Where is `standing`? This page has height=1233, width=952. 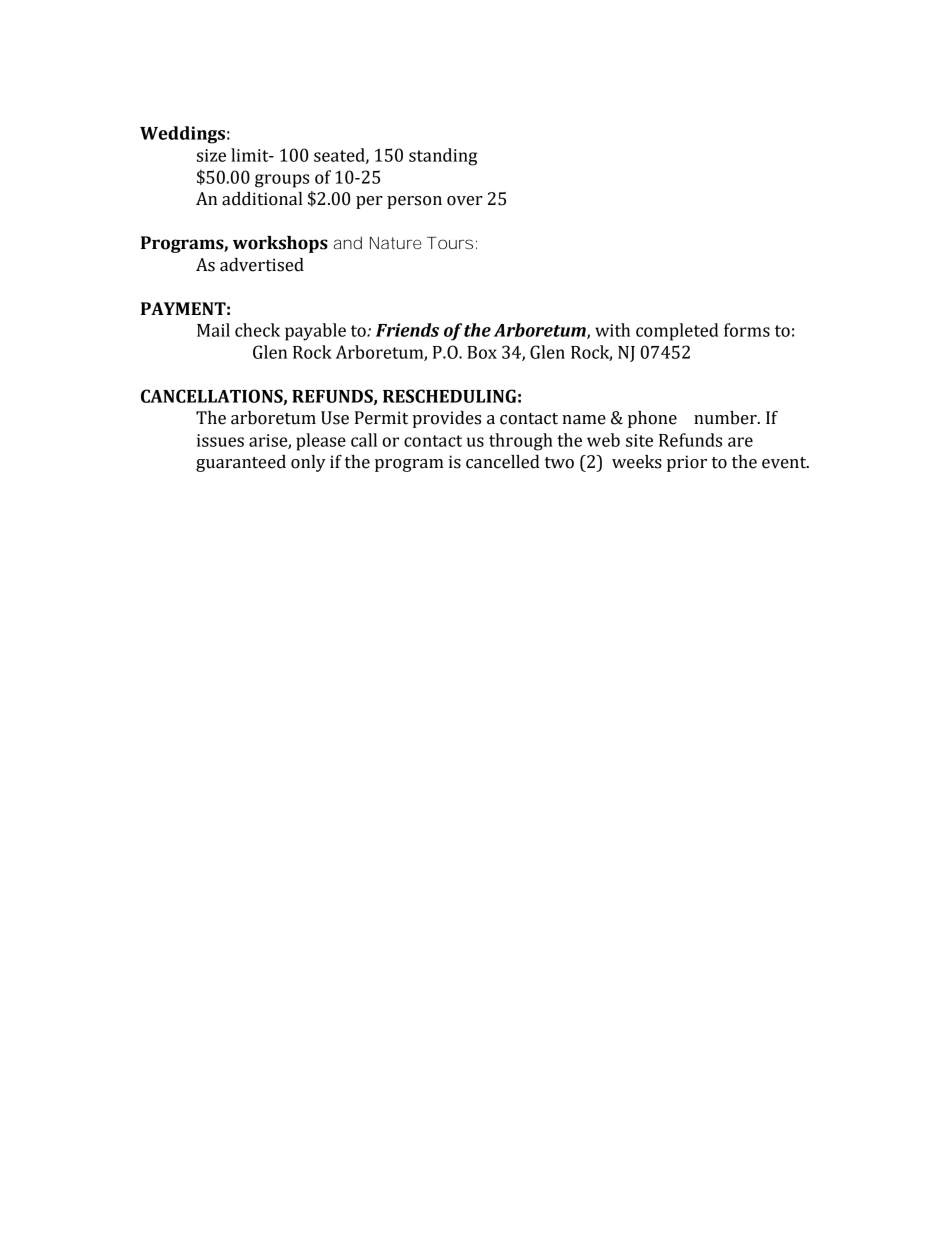
standing is located at coordinates (443, 157).
